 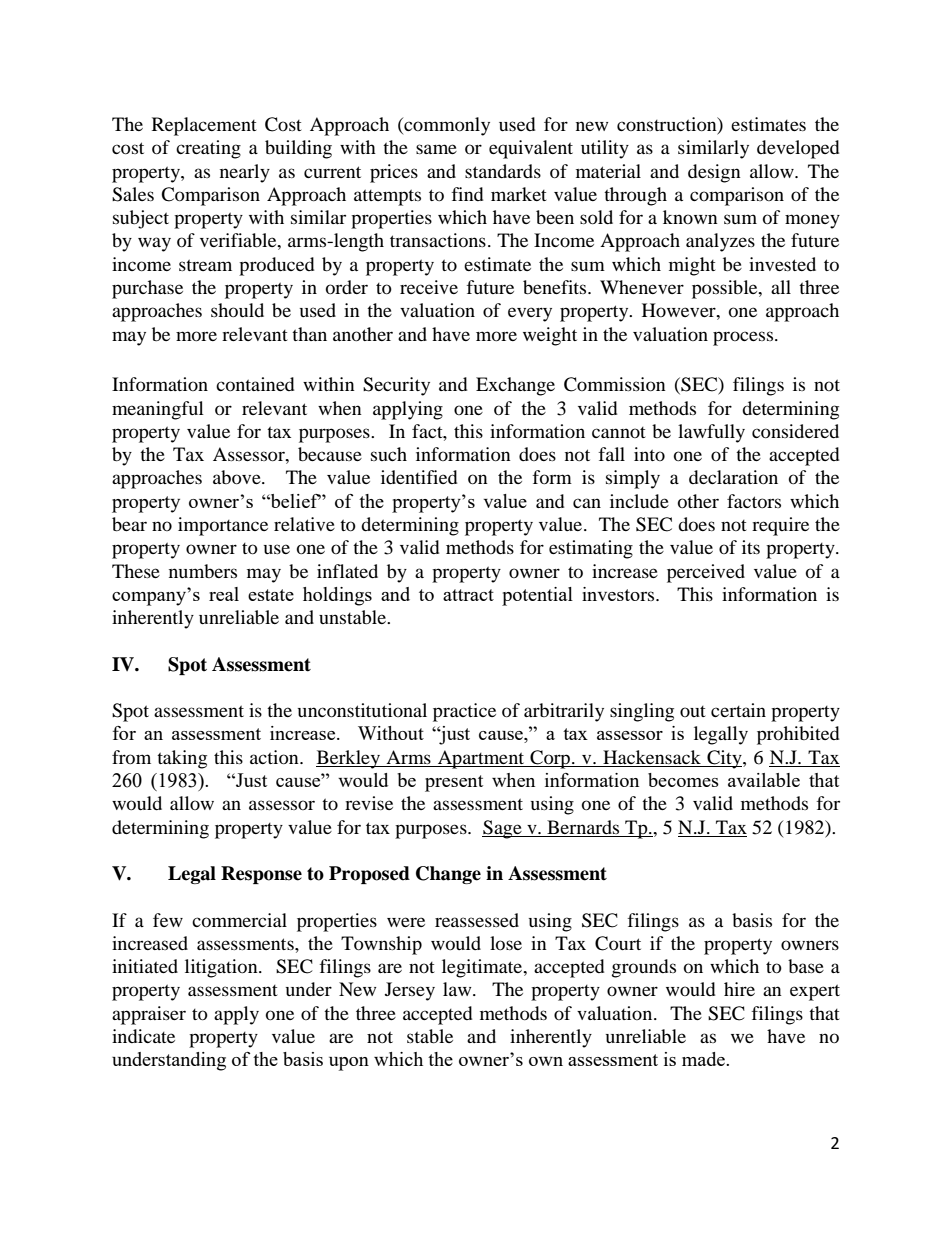 I want to click on indicate, so click(x=143, y=1036).
